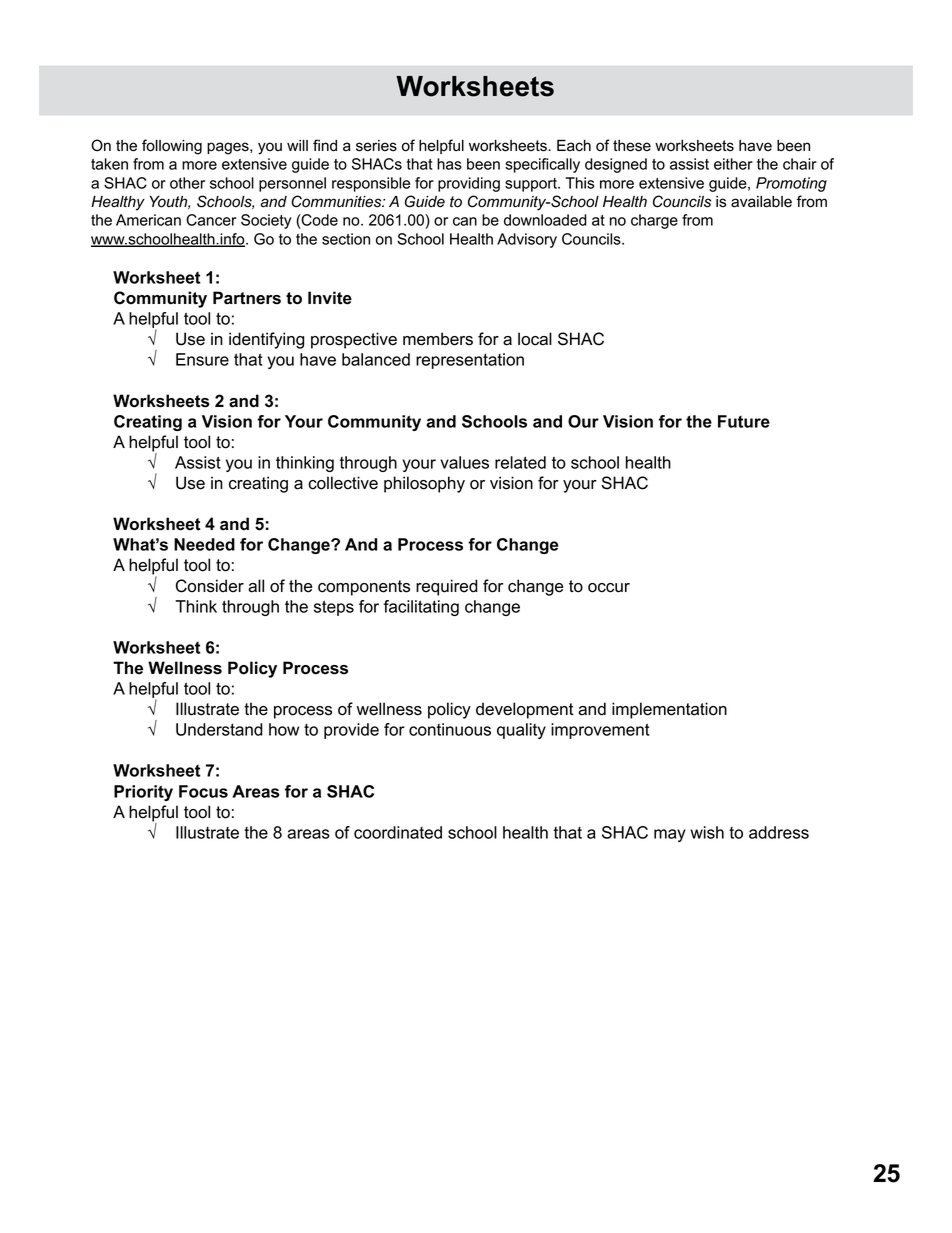 The height and width of the page is (1233, 952). What do you see at coordinates (398, 832) in the page?
I see `coordinated` at bounding box center [398, 832].
